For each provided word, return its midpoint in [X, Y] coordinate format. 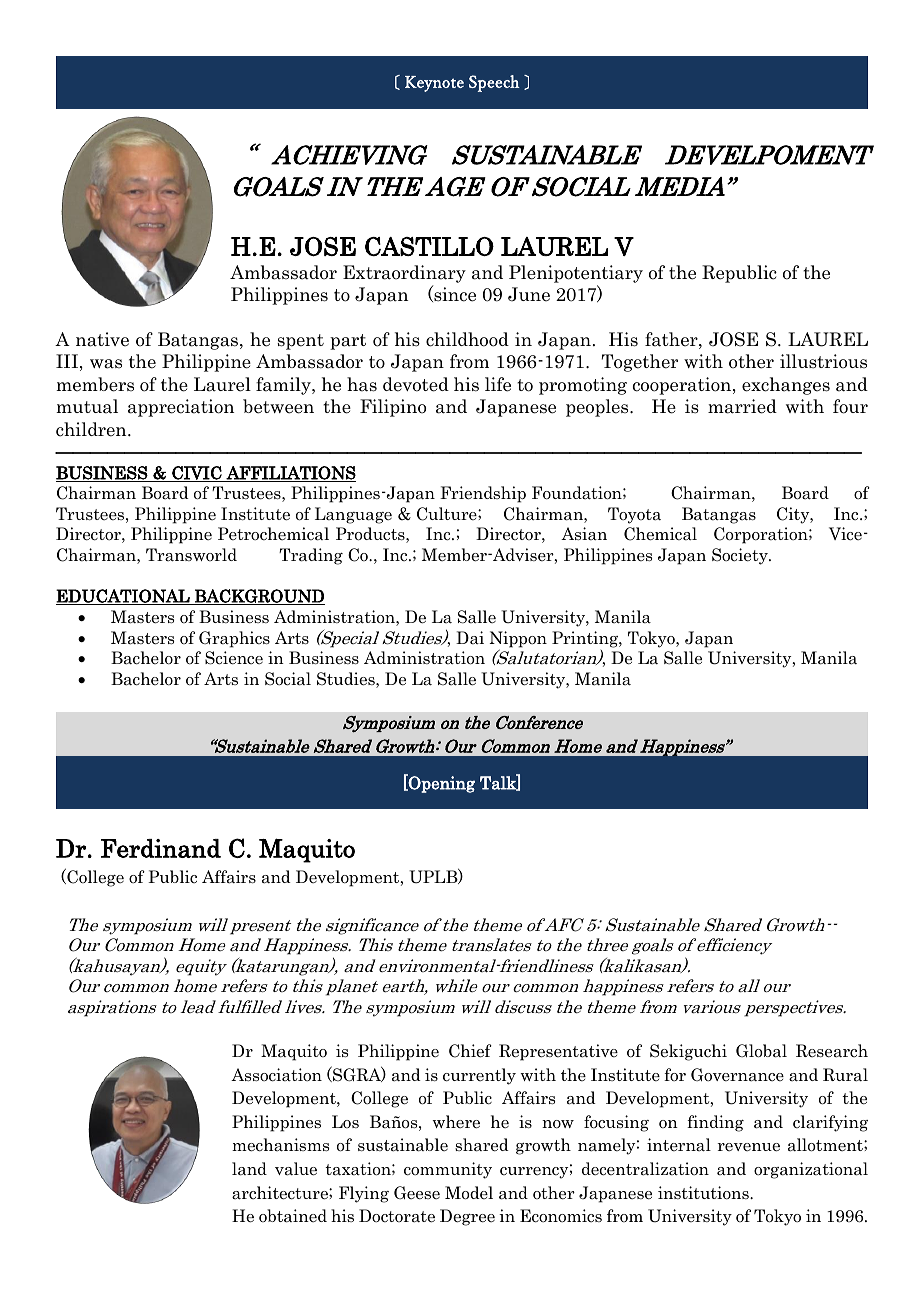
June [529, 294]
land [249, 1169]
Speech [494, 83]
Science [234, 658]
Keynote [434, 84]
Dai [470, 638]
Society [741, 556]
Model [469, 1193]
